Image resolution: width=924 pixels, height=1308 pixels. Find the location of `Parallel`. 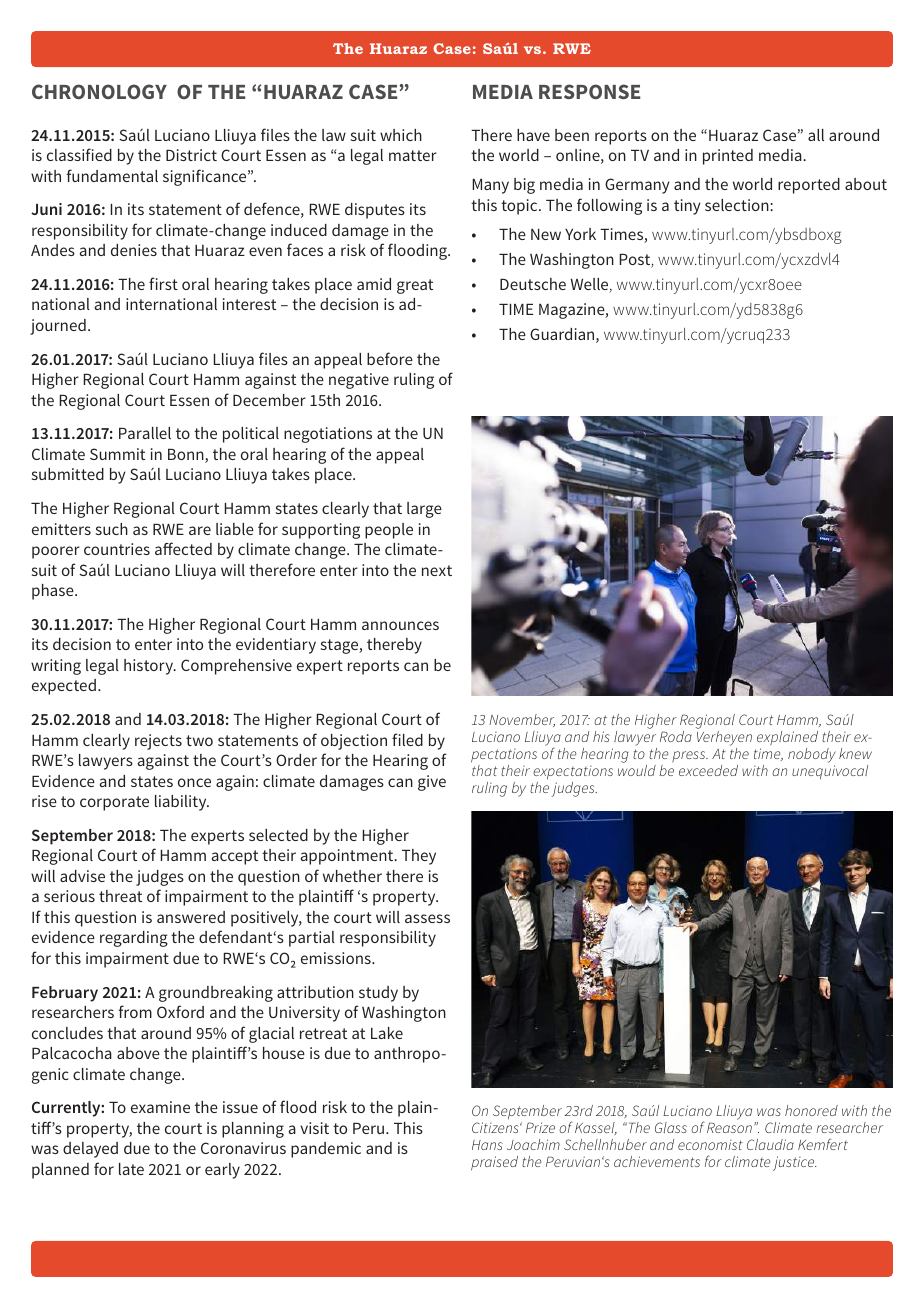

Parallel is located at coordinates (145, 433).
